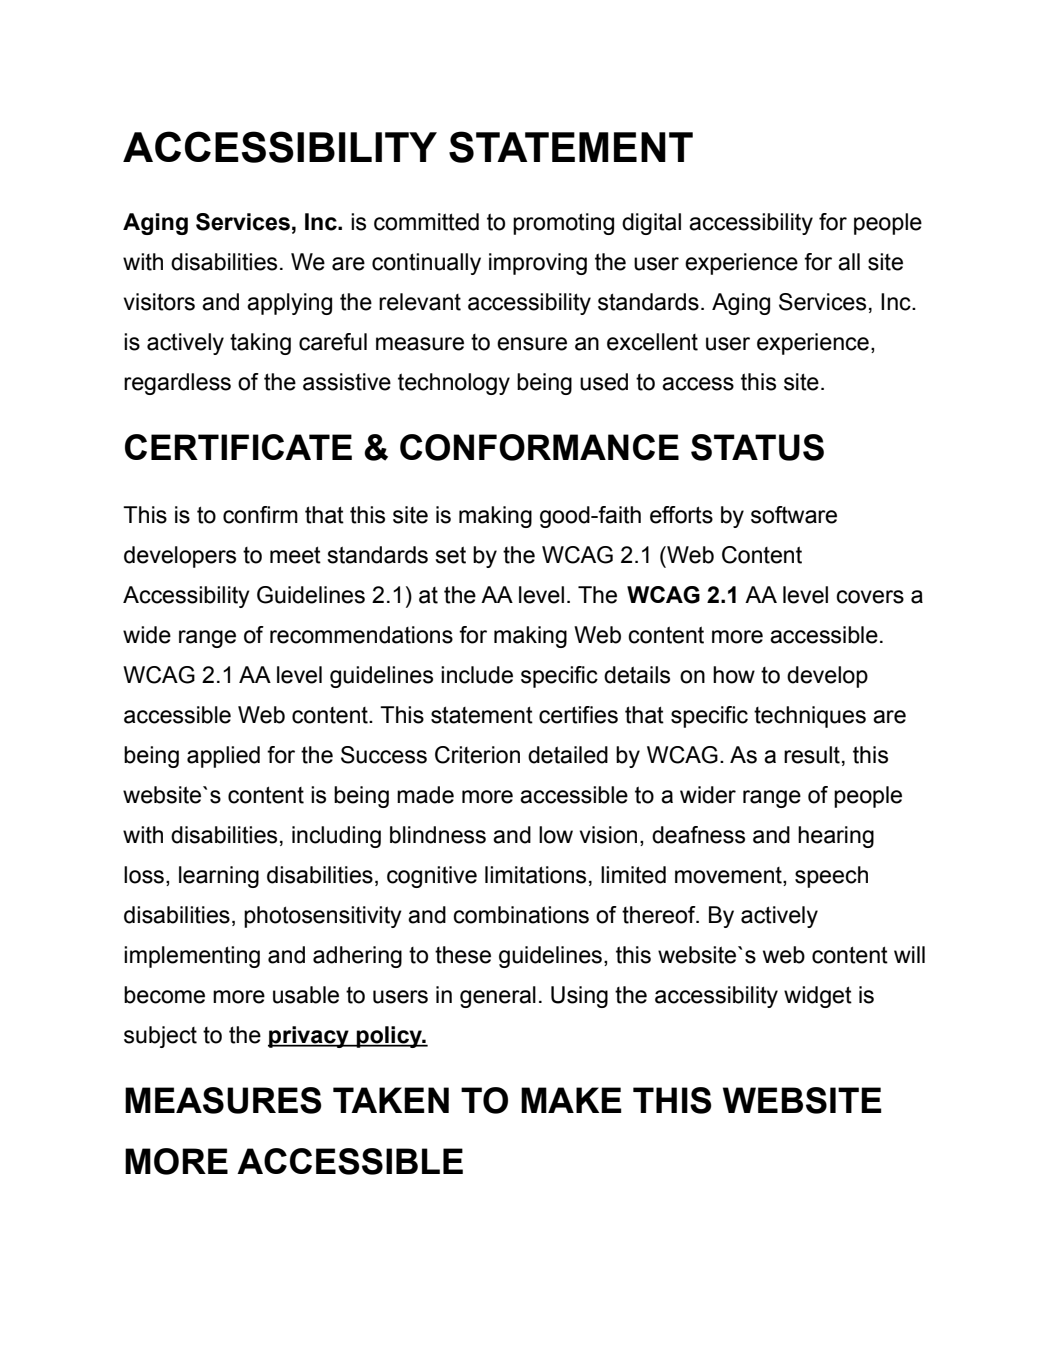  I want to click on how, so click(734, 675).
